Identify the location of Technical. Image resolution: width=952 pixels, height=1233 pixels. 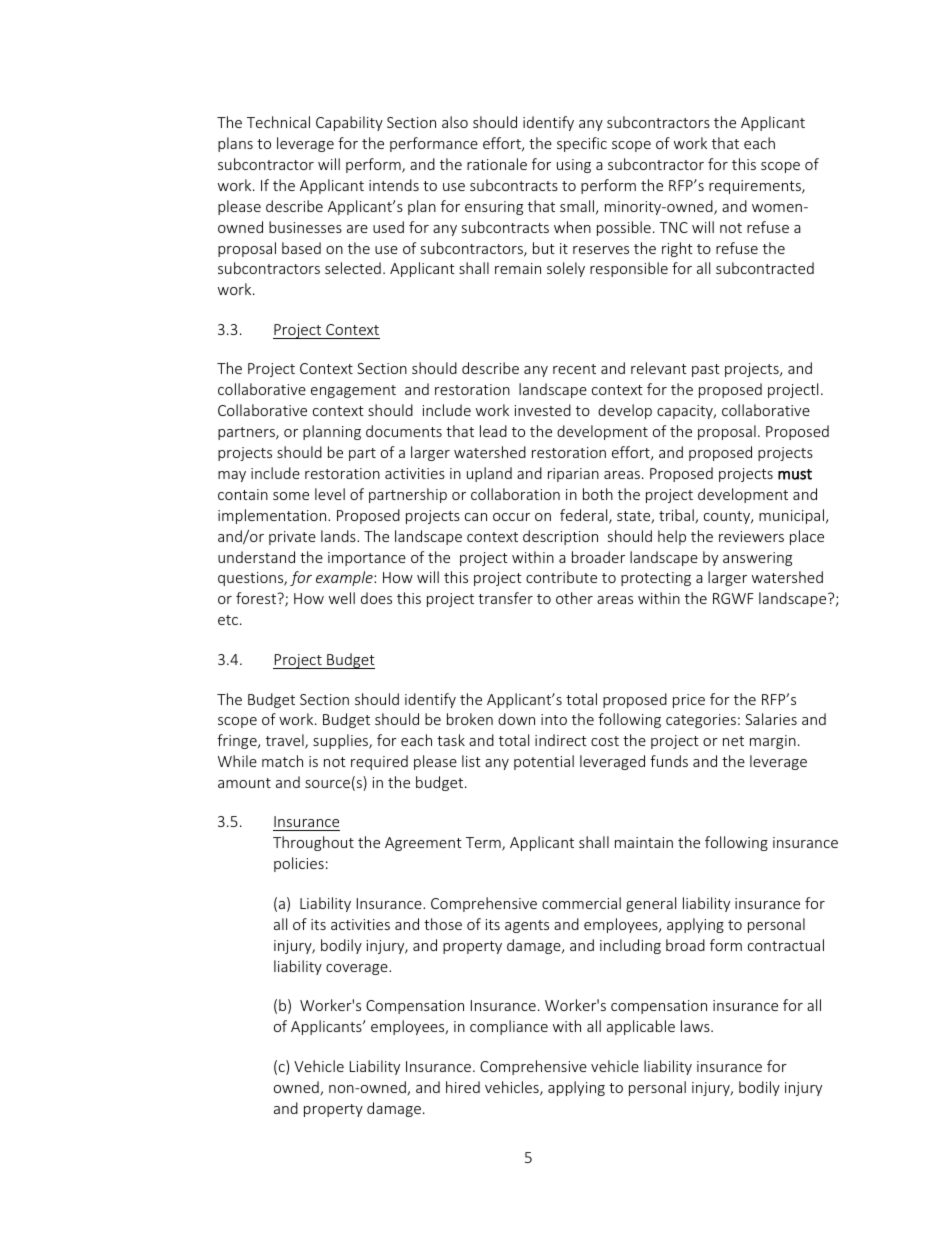
(278, 122).
